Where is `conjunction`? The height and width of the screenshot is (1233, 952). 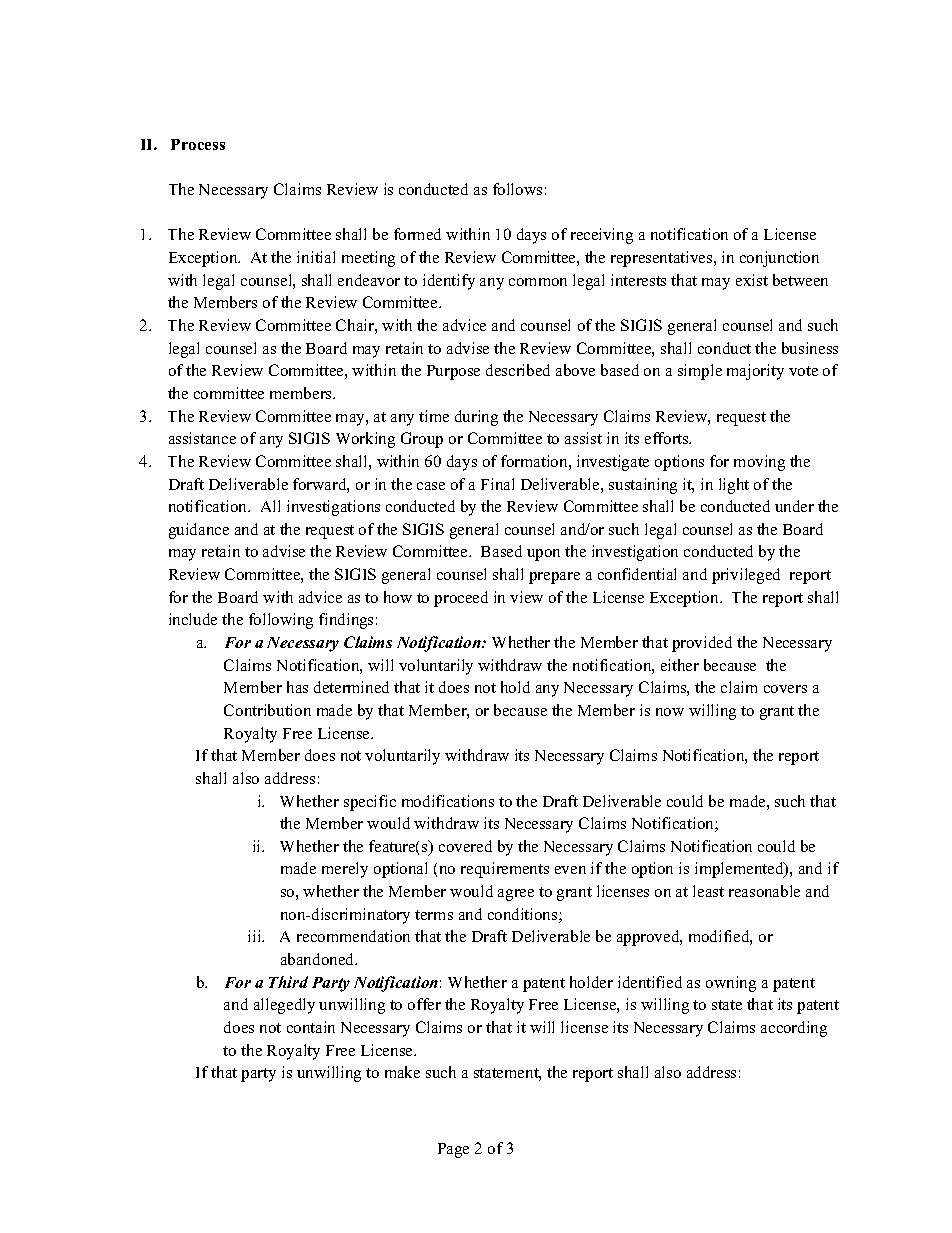 conjunction is located at coordinates (779, 259).
